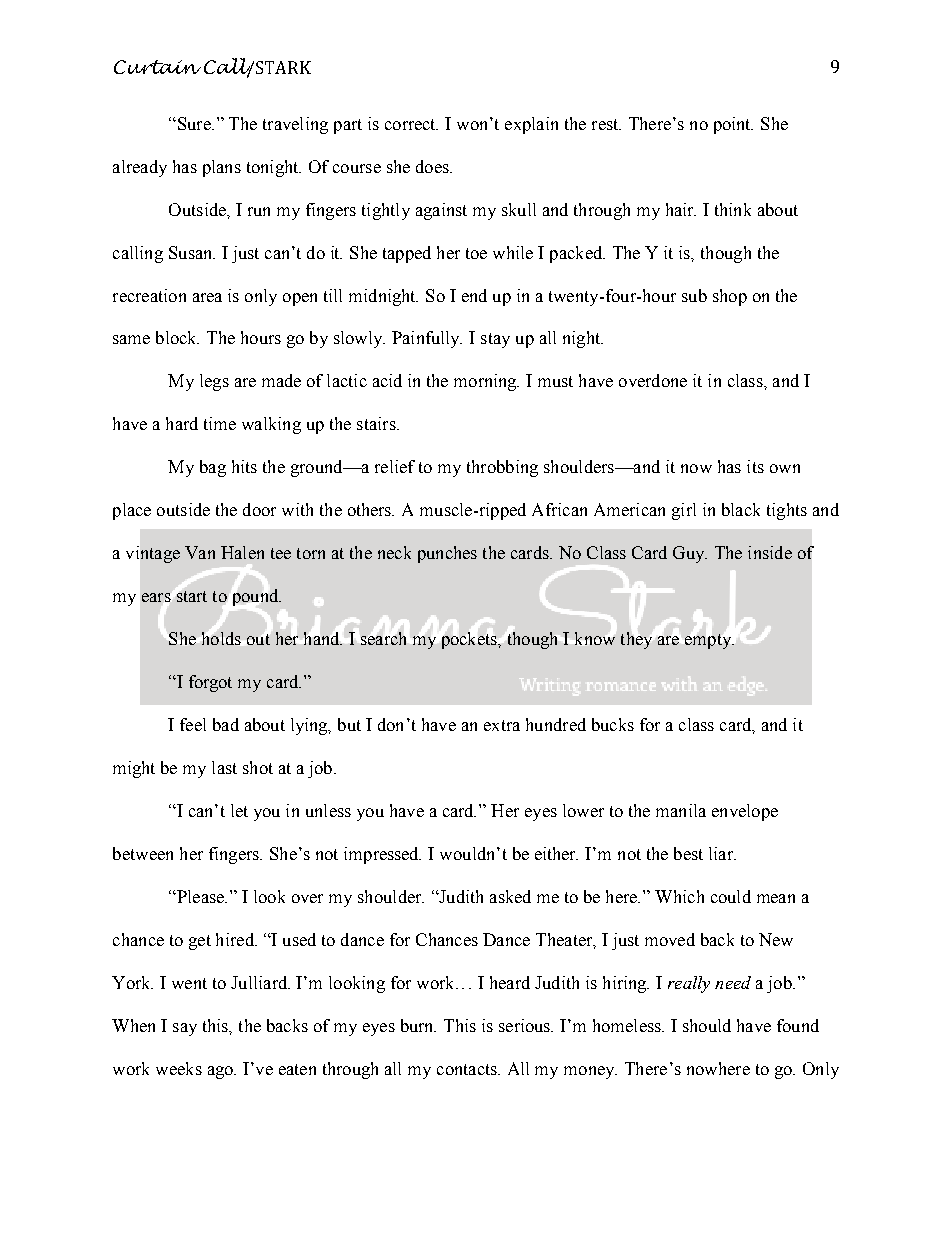  What do you see at coordinates (200, 896) in the image?
I see `Please` at bounding box center [200, 896].
